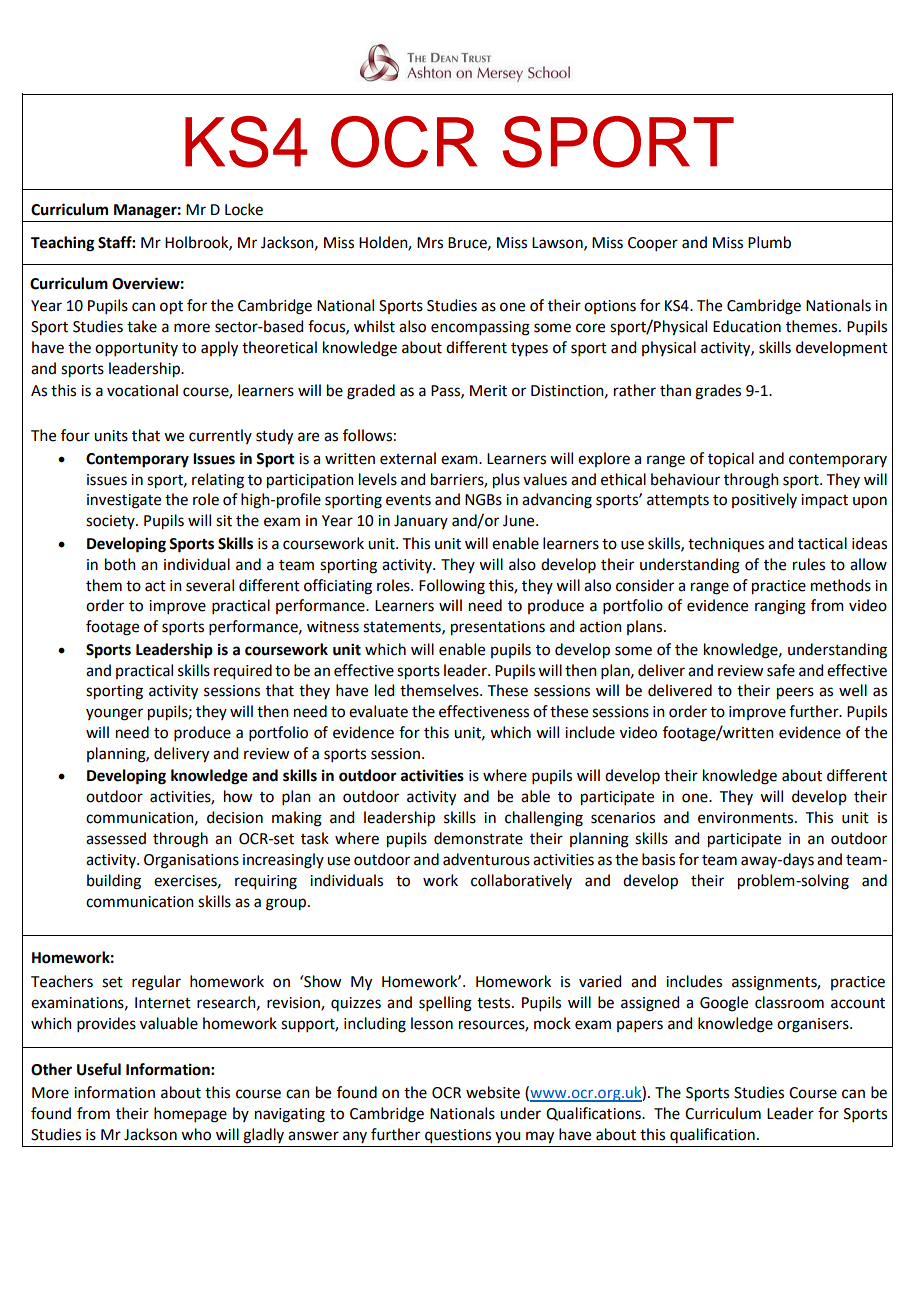 The image size is (924, 1308). I want to click on Organisations, so click(191, 861).
